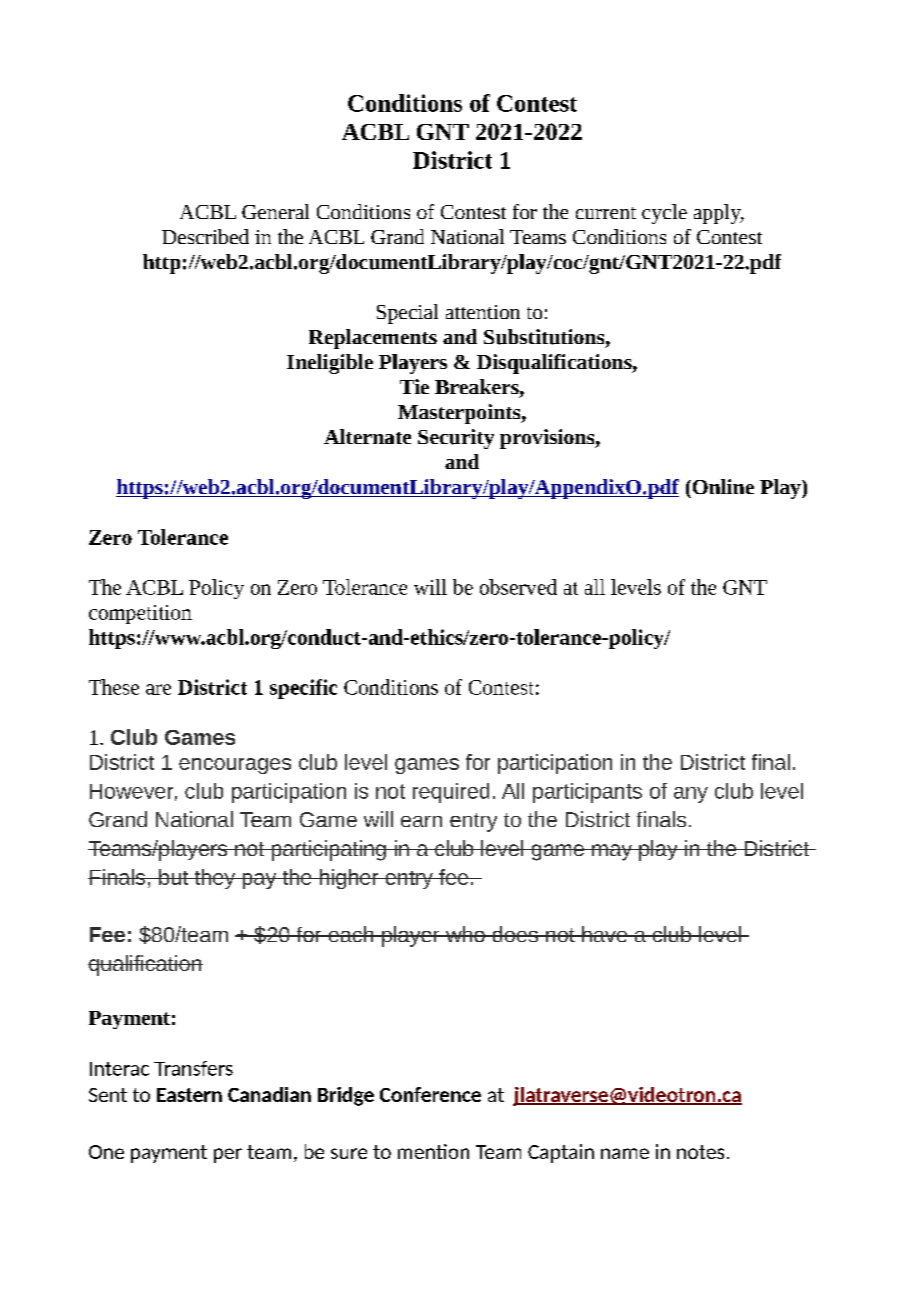 The image size is (924, 1308). I want to click on competition, so click(140, 614).
